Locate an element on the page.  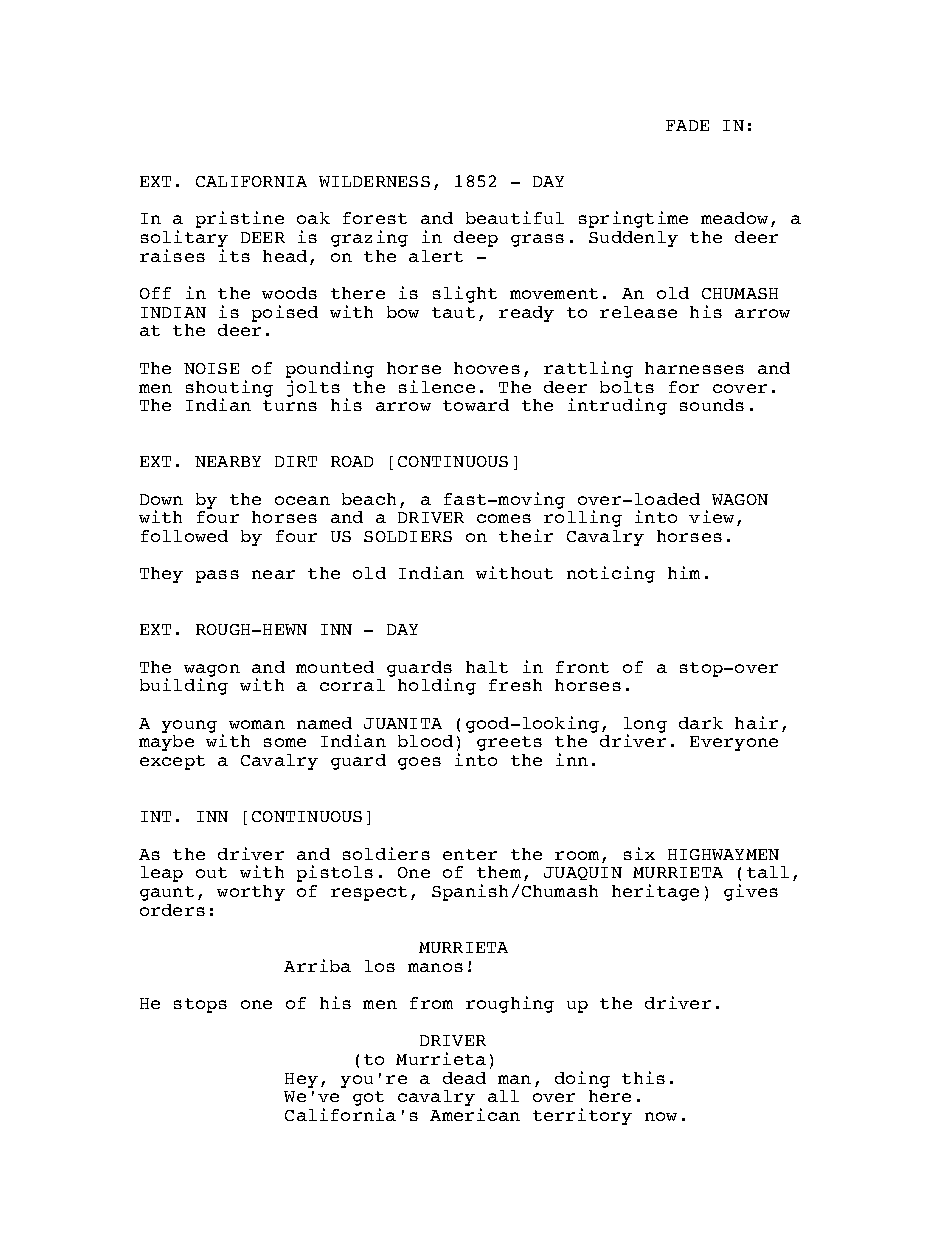
got is located at coordinates (368, 1100).
